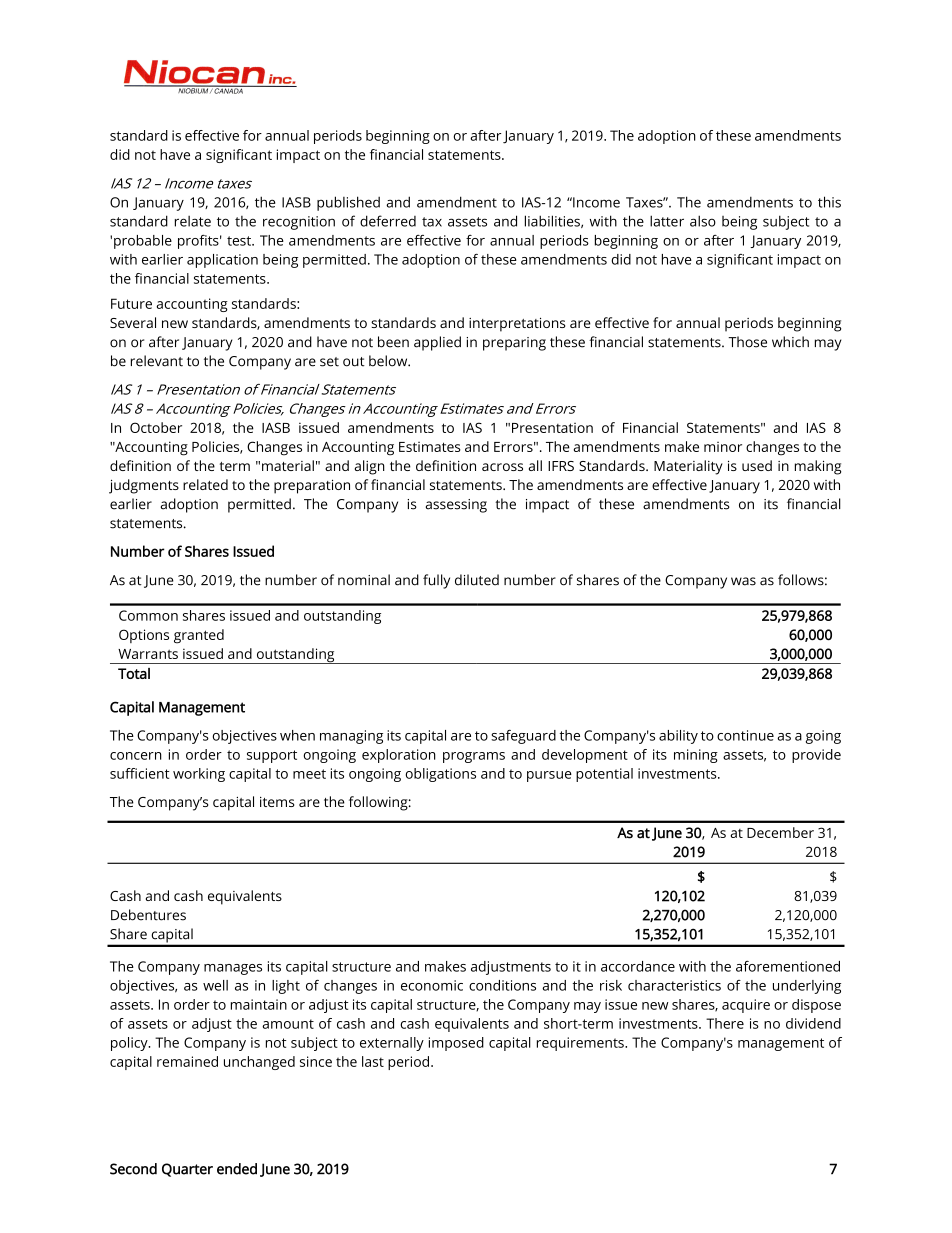  Describe the element at coordinates (240, 241) in the screenshot. I see `test` at that location.
